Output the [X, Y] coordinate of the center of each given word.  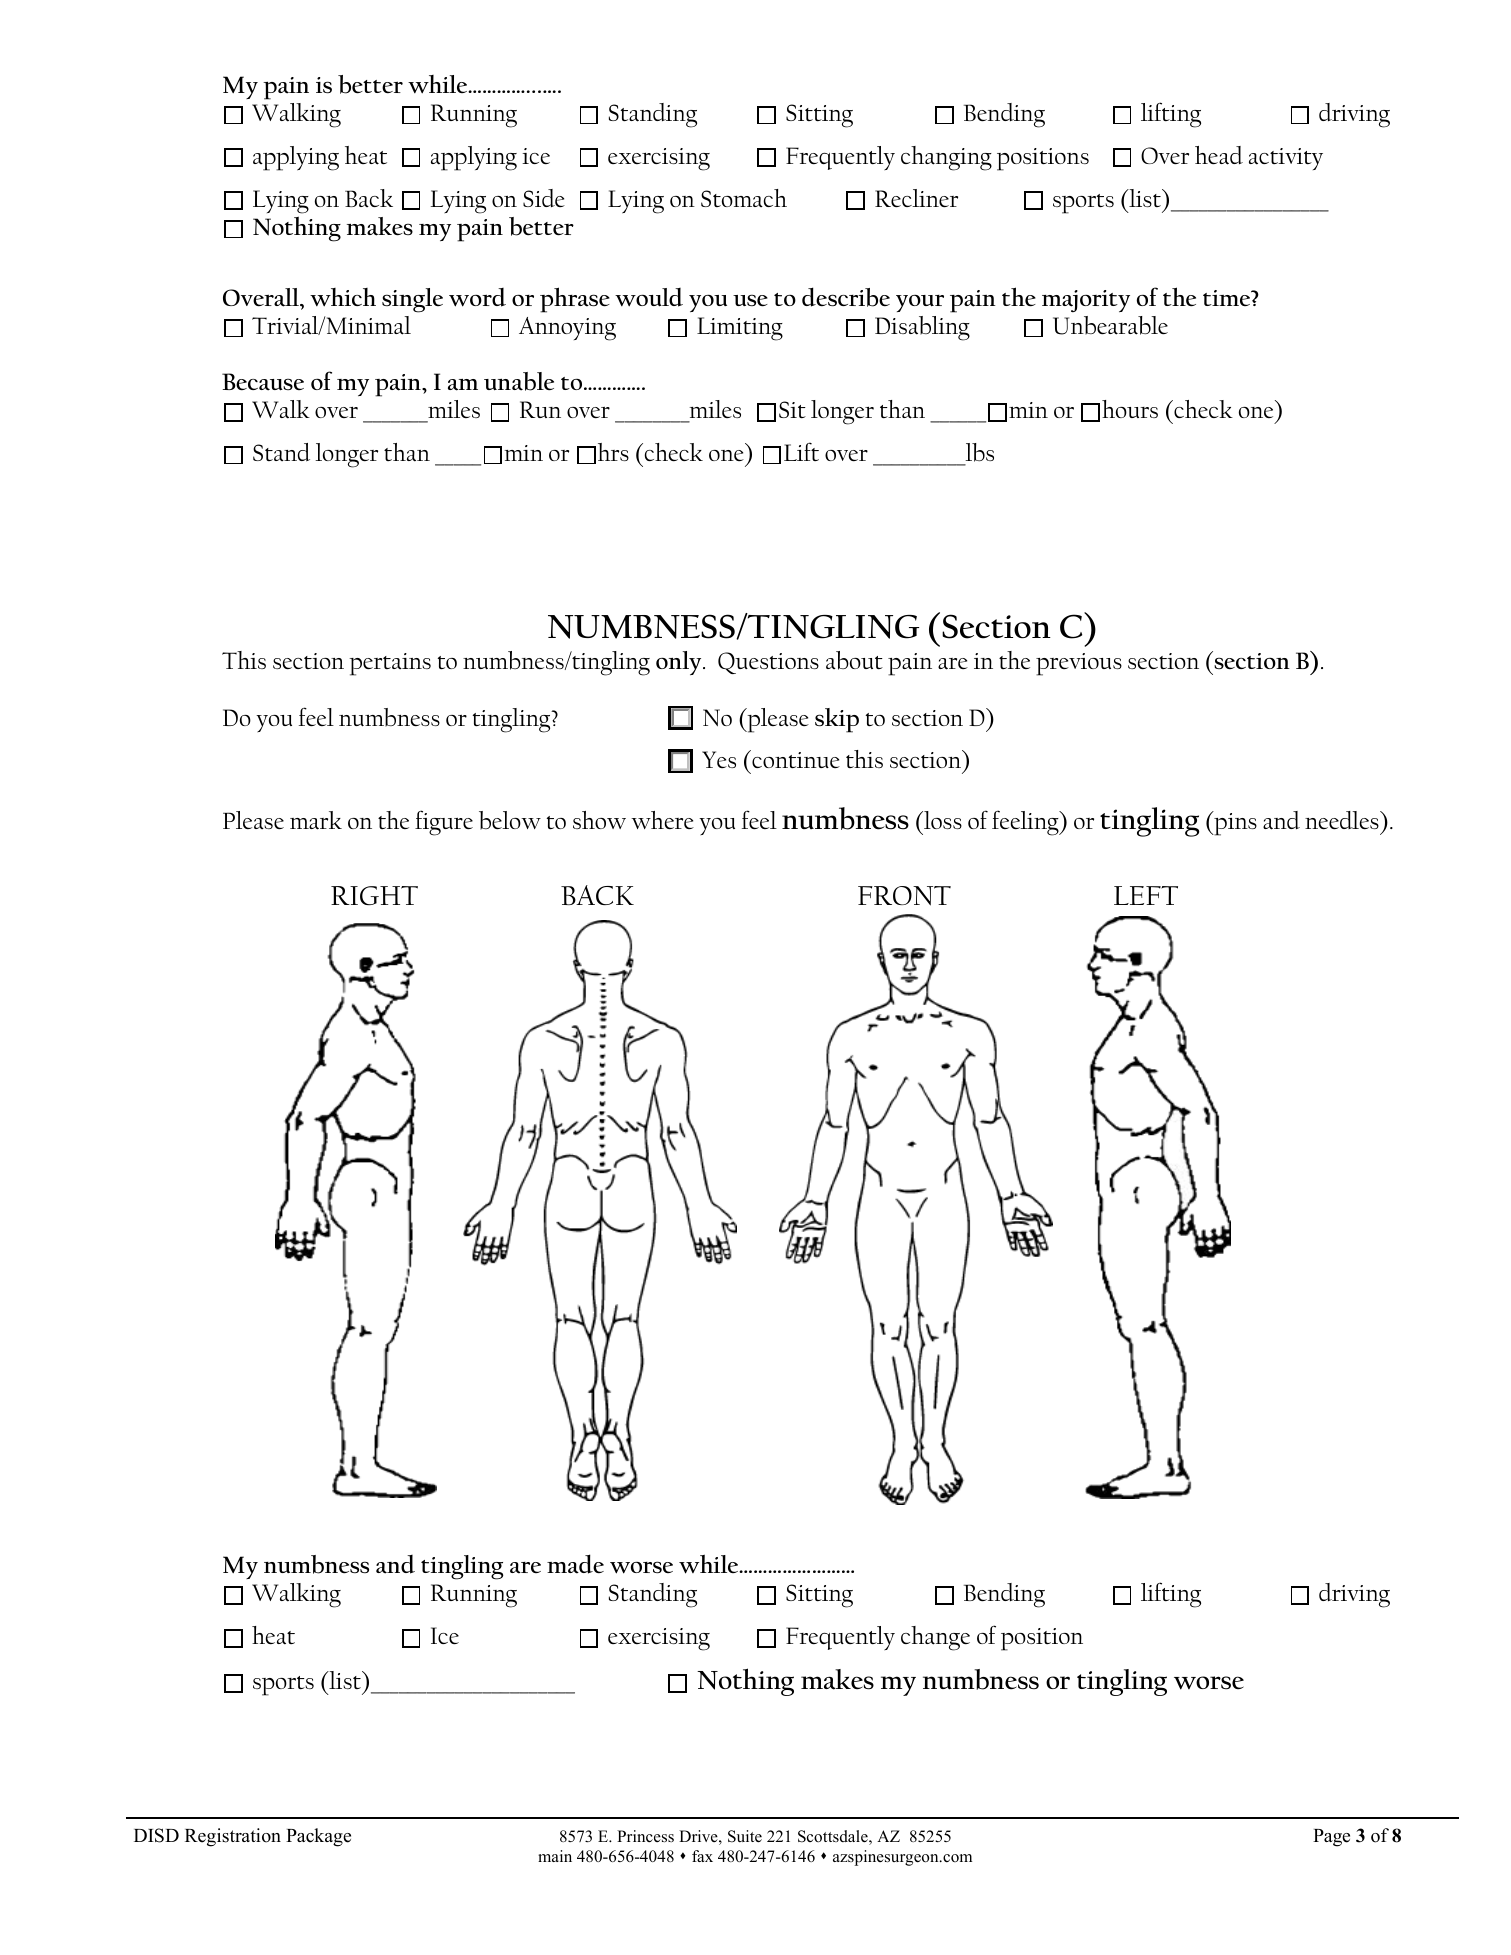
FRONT [904, 896]
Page [1331, 1838]
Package [318, 1837]
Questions [768, 663]
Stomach [744, 198]
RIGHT [374, 895]
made [575, 1564]
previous [1079, 664]
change [935, 1638]
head [1219, 155]
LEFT [1146, 895]
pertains [390, 664]
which [343, 297]
